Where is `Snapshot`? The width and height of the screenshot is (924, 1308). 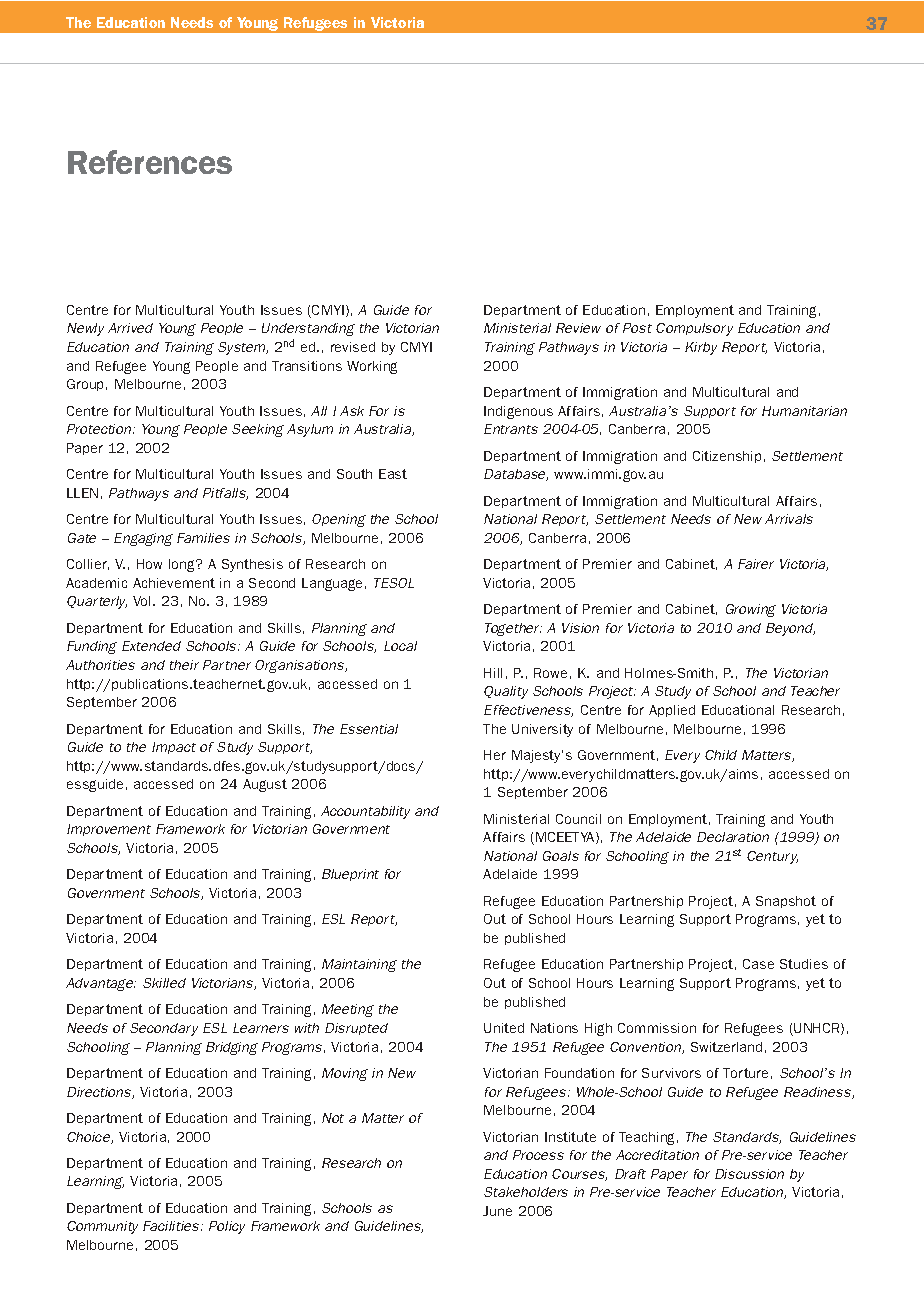 Snapshot is located at coordinates (786, 902).
